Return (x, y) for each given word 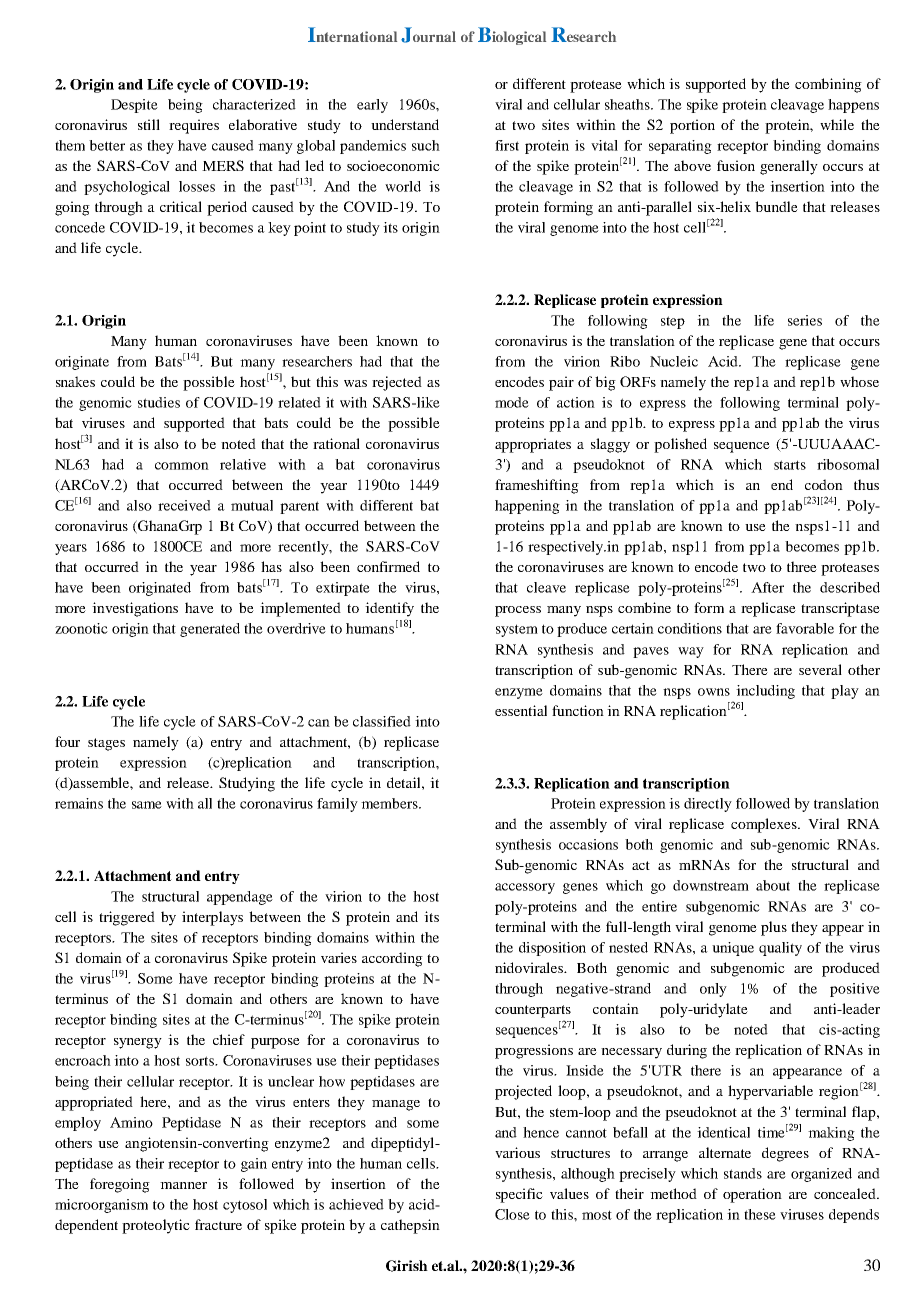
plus (774, 928)
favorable (805, 628)
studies (159, 402)
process (518, 611)
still (149, 124)
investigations (135, 609)
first (507, 145)
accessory (525, 888)
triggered (127, 918)
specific (519, 1195)
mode (512, 402)
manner (183, 1185)
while (837, 124)
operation (752, 1195)
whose (859, 381)
